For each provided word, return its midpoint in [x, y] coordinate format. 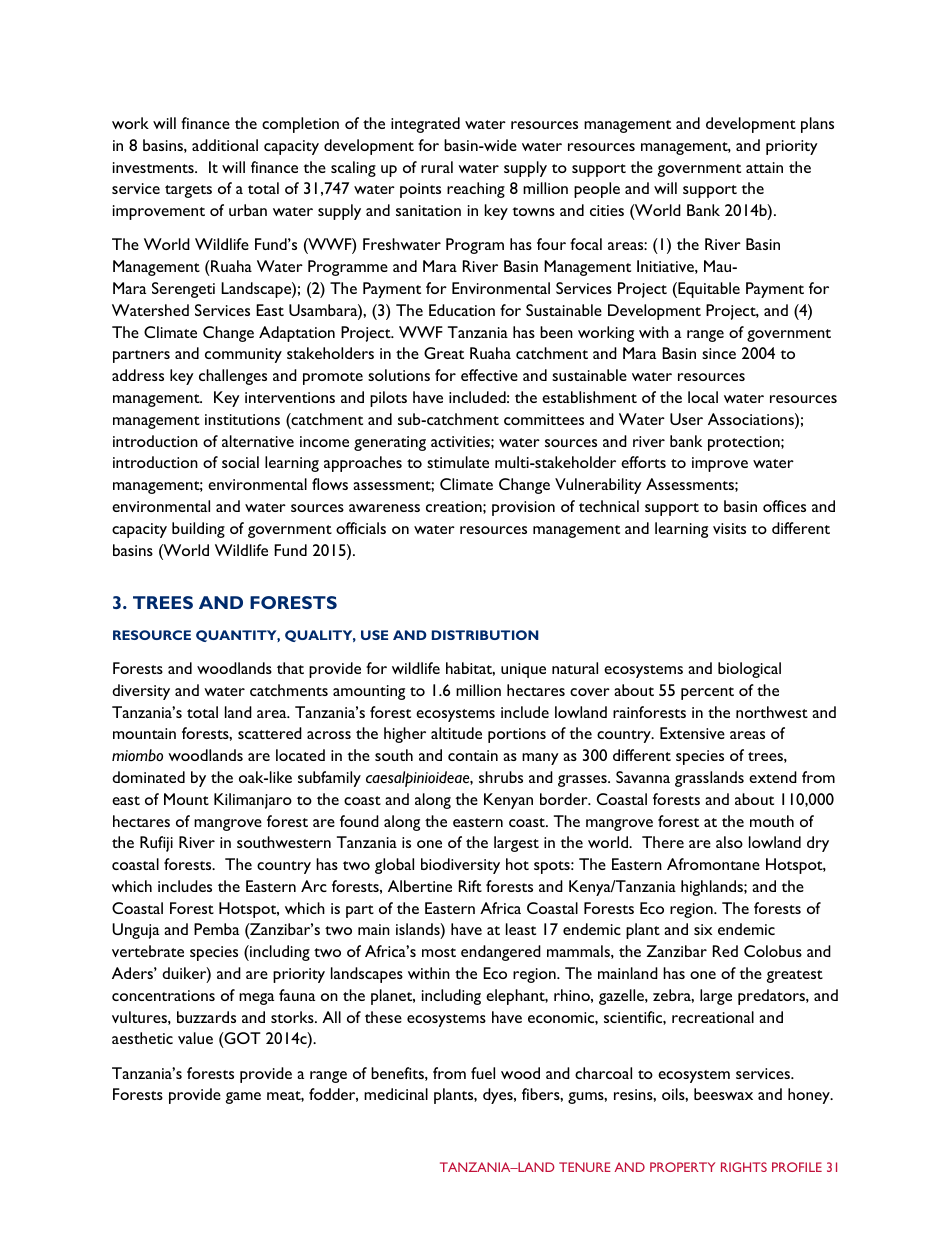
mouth [772, 821]
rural [437, 167]
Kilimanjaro [253, 801]
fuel [483, 1073]
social [240, 462]
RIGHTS [744, 1167]
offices [784, 506]
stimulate [458, 462]
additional [225, 145]
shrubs [501, 777]
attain [764, 167]
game [243, 1098]
